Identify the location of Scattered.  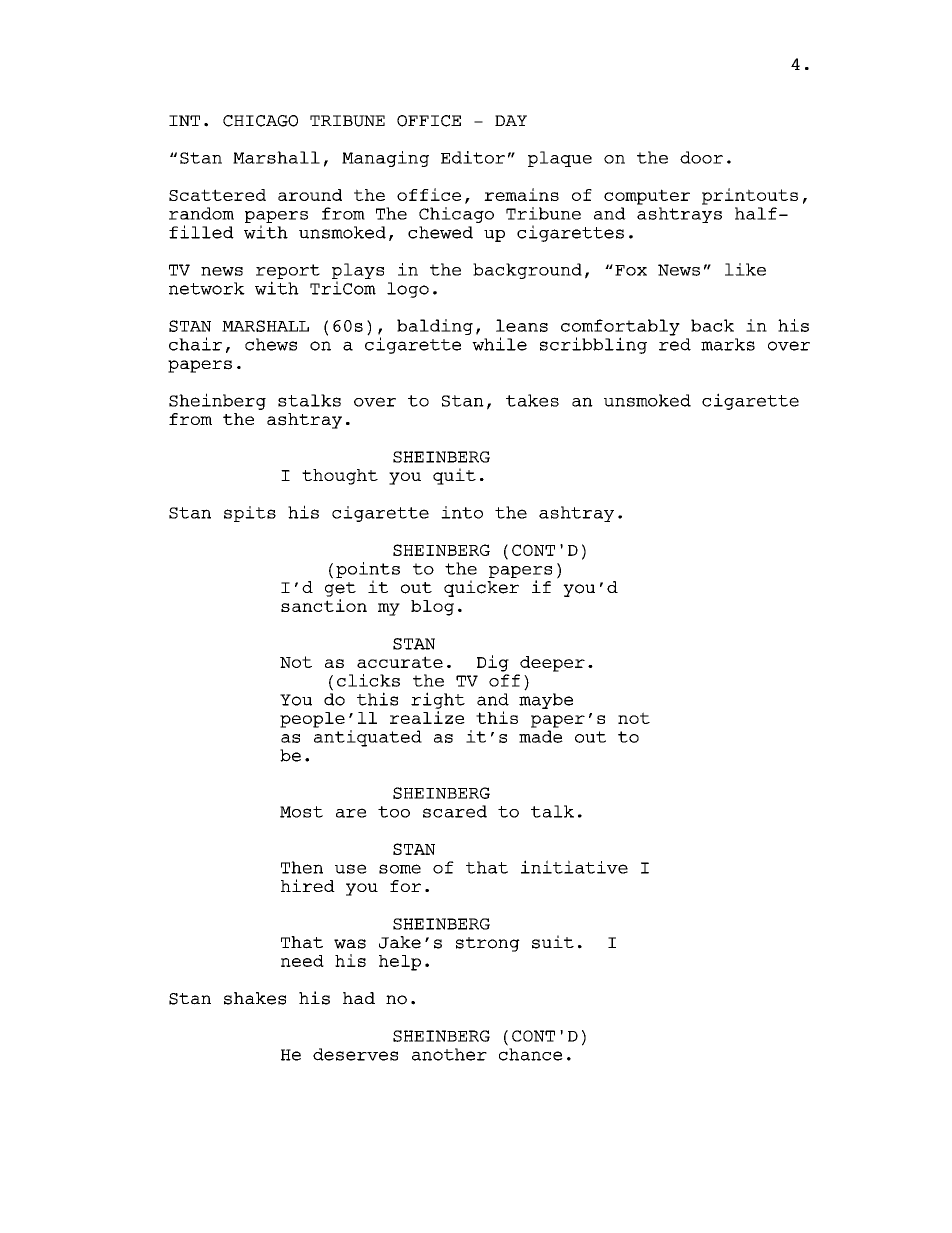
(217, 195).
